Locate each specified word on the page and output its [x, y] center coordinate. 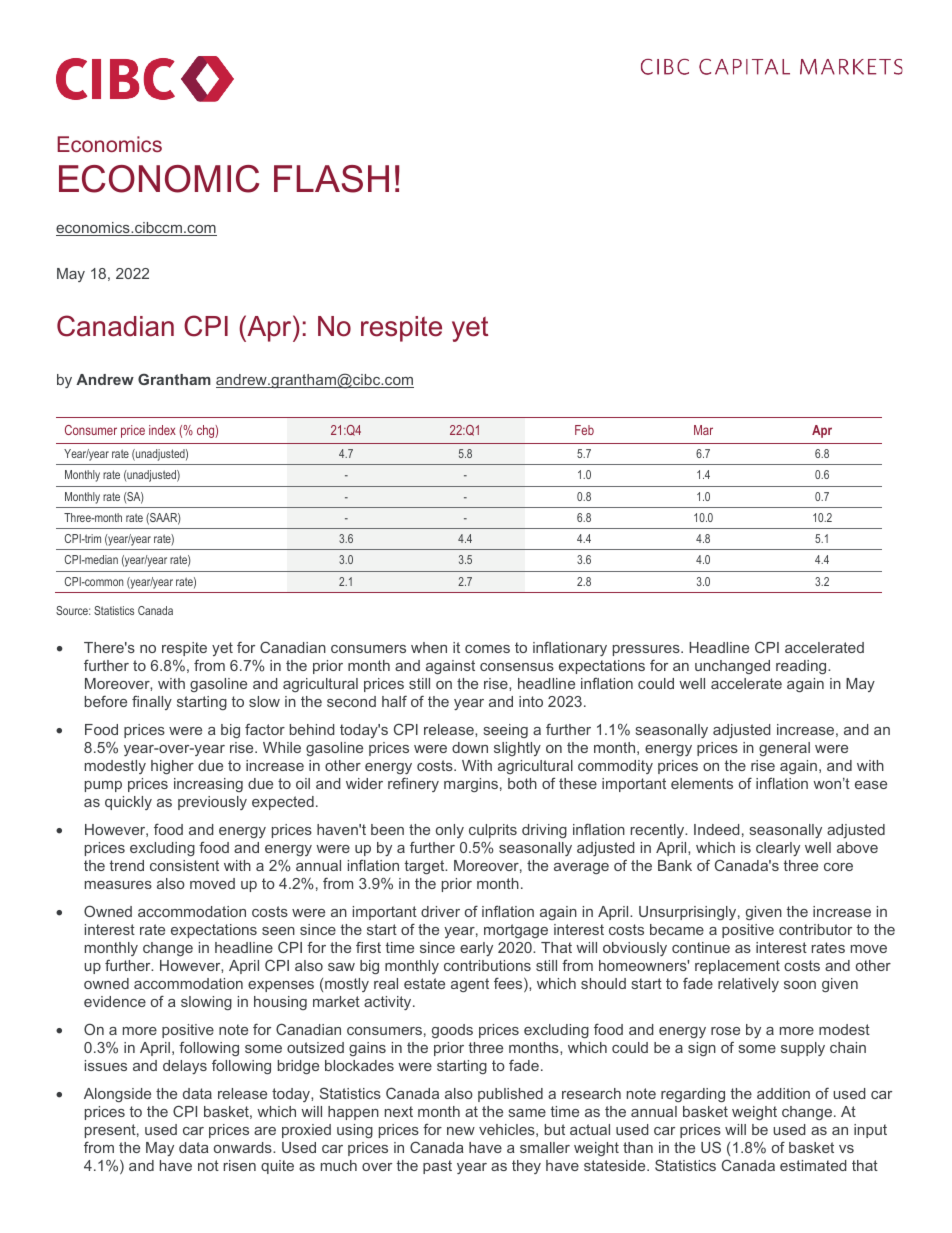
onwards [244, 1147]
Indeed [717, 829]
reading [802, 667]
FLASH [331, 179]
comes [487, 649]
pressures [647, 650]
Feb [584, 430]
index [162, 430]
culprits [493, 831]
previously [212, 803]
